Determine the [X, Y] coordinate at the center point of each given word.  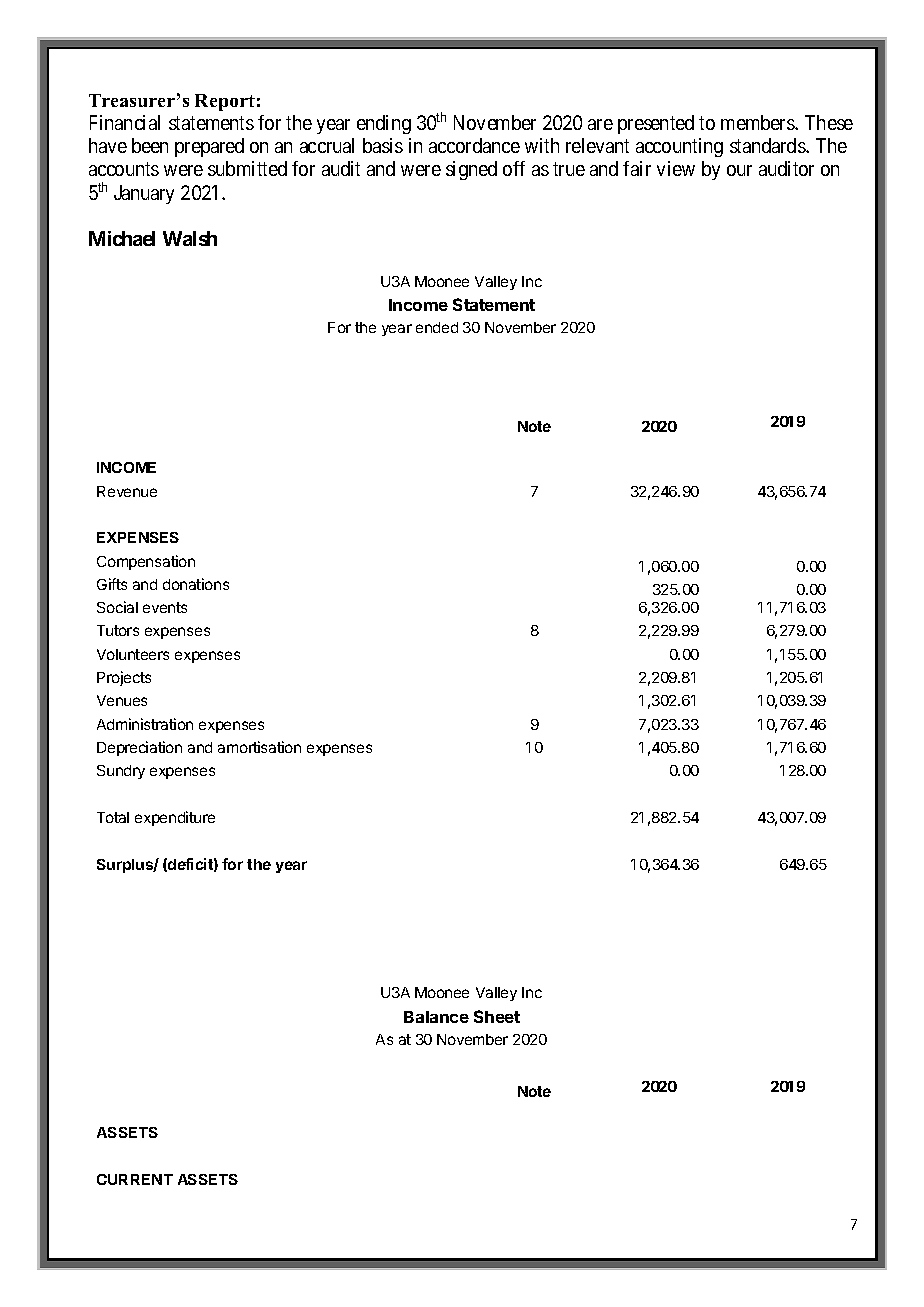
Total [113, 817]
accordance [474, 145]
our [739, 170]
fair [637, 168]
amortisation [259, 747]
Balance [436, 1017]
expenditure [175, 818]
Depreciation [139, 748]
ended [437, 327]
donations [196, 584]
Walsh [190, 238]
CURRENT [135, 1179]
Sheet [497, 1016]
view [676, 168]
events [165, 607]
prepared [209, 147]
